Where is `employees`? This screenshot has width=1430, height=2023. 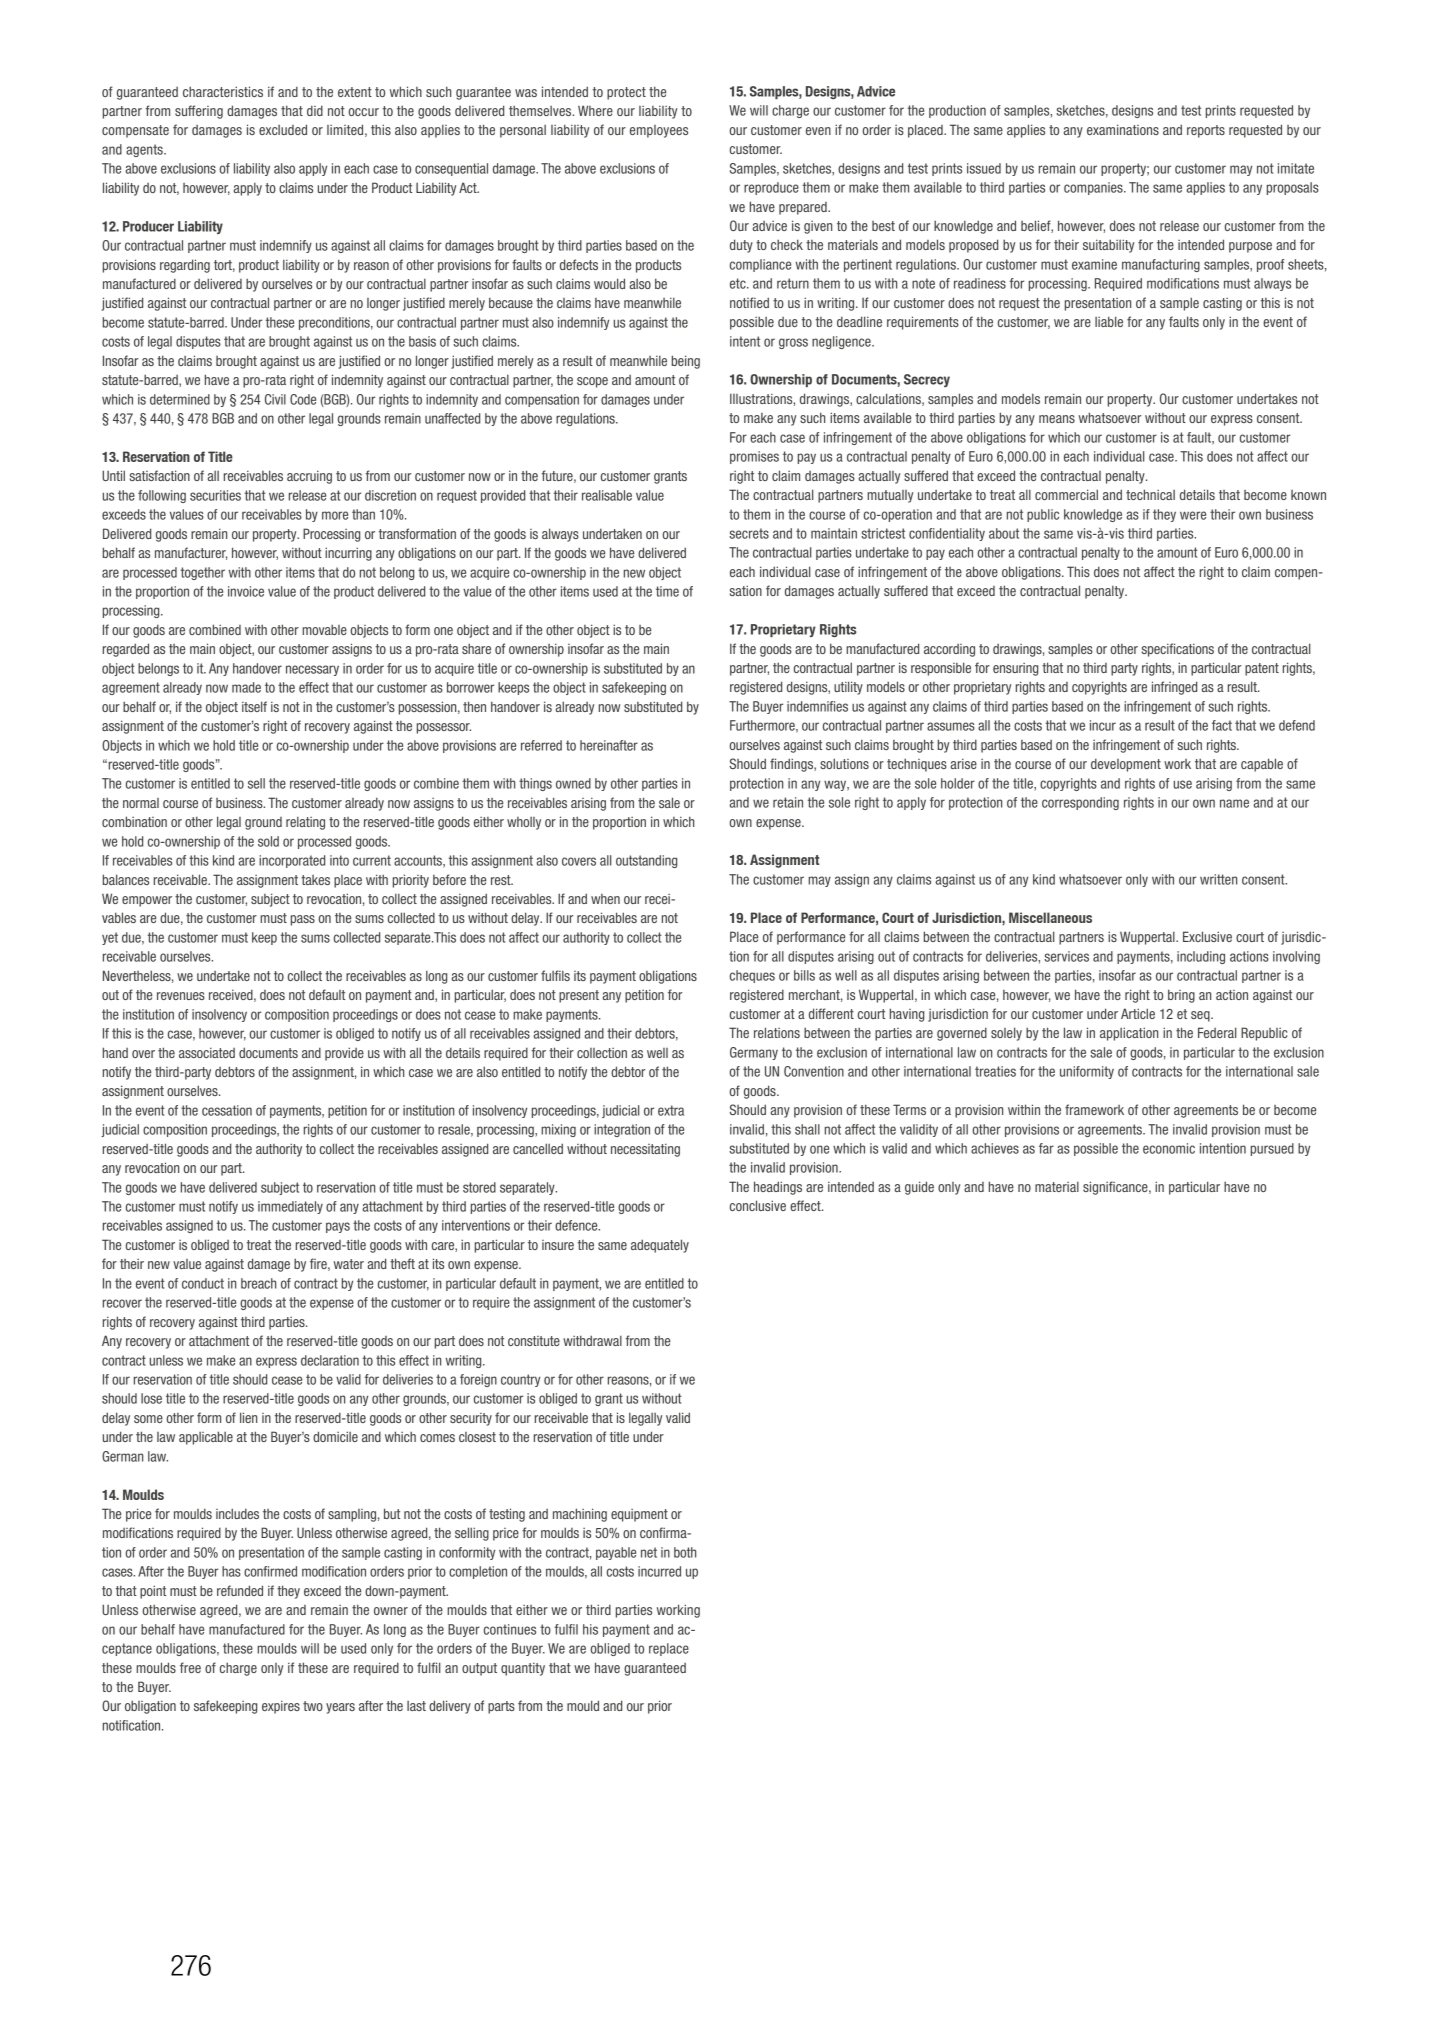 employees is located at coordinates (659, 131).
